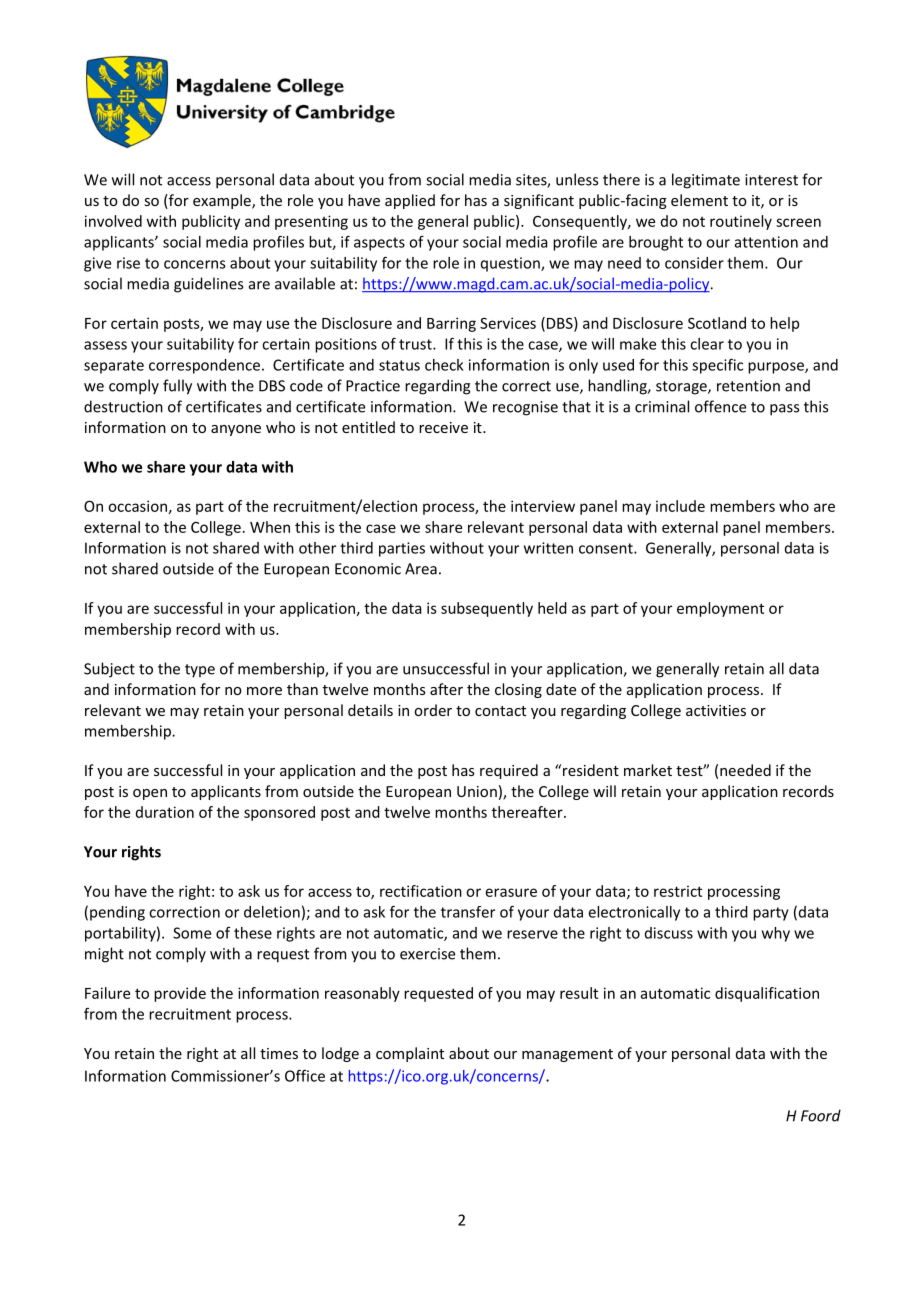  Describe the element at coordinates (477, 791) in the document. I see `Union` at that location.
